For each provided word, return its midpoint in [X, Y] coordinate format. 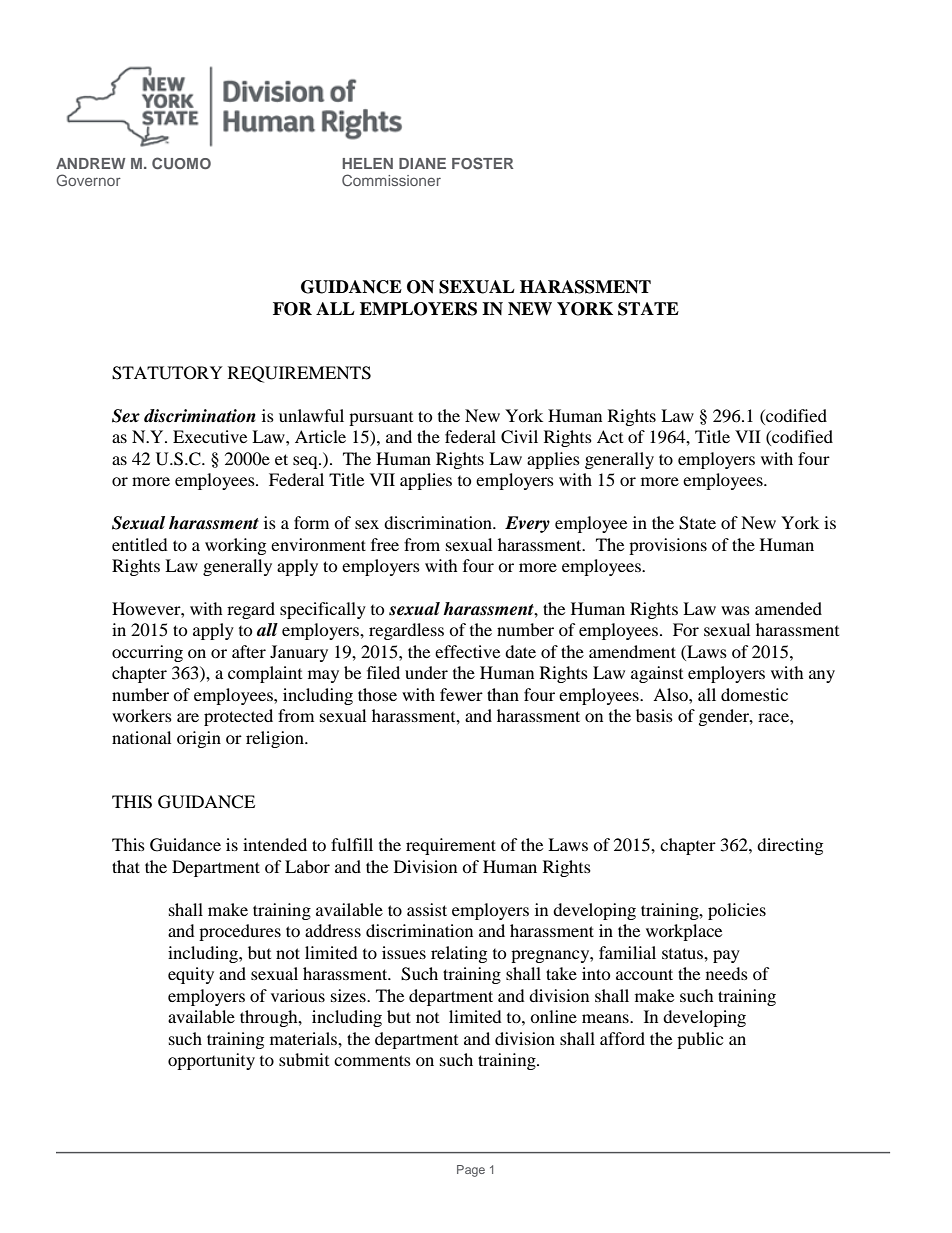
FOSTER [482, 163]
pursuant [381, 419]
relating [459, 954]
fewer [461, 694]
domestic [754, 694]
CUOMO [181, 163]
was [735, 610]
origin [199, 739]
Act [610, 436]
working [235, 546]
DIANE [422, 163]
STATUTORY [167, 373]
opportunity [211, 1061]
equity [191, 975]
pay [726, 956]
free [385, 544]
